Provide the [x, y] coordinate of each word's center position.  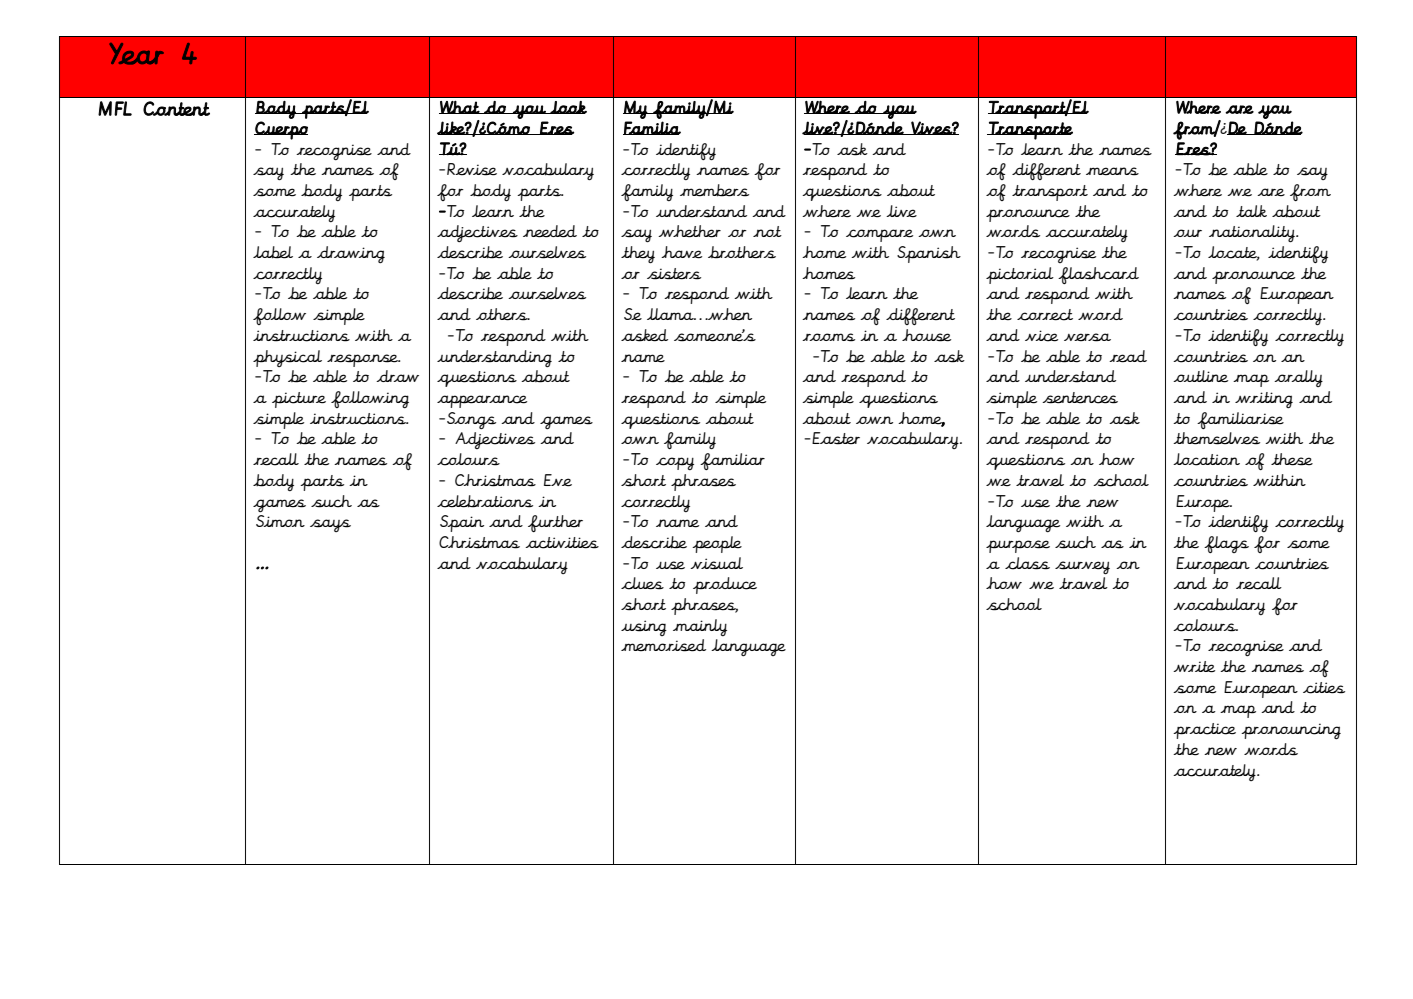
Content [176, 108]
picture [299, 400]
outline [1200, 376]
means [1112, 171]
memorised [663, 645]
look [567, 107]
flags [1226, 544]
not [767, 231]
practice [1204, 731]
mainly [700, 627]
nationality [1253, 233]
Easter [835, 438]
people [717, 544]
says [330, 525]
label [273, 252]
